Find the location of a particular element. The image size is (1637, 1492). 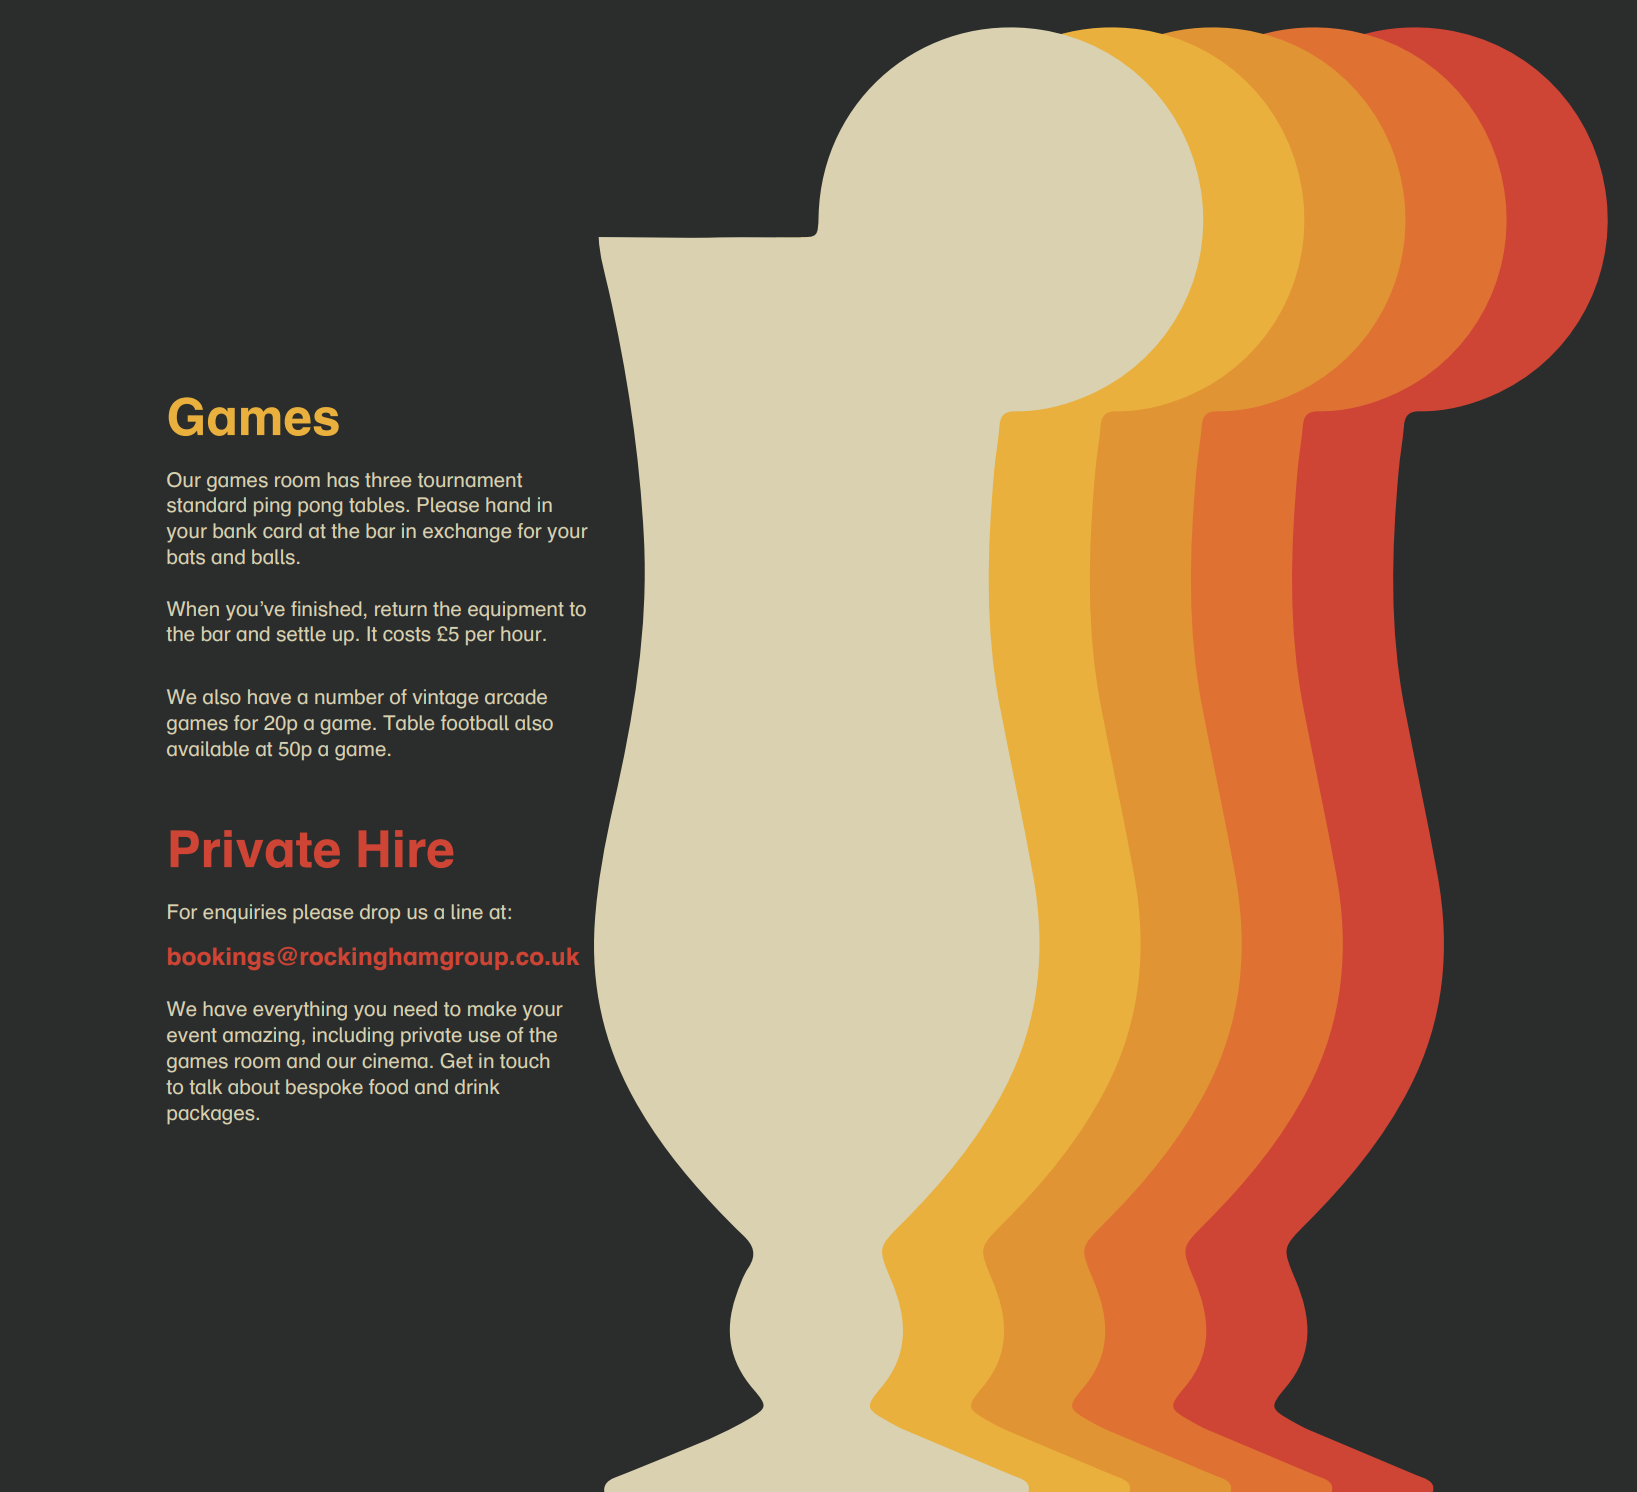

Hire is located at coordinates (406, 849).
